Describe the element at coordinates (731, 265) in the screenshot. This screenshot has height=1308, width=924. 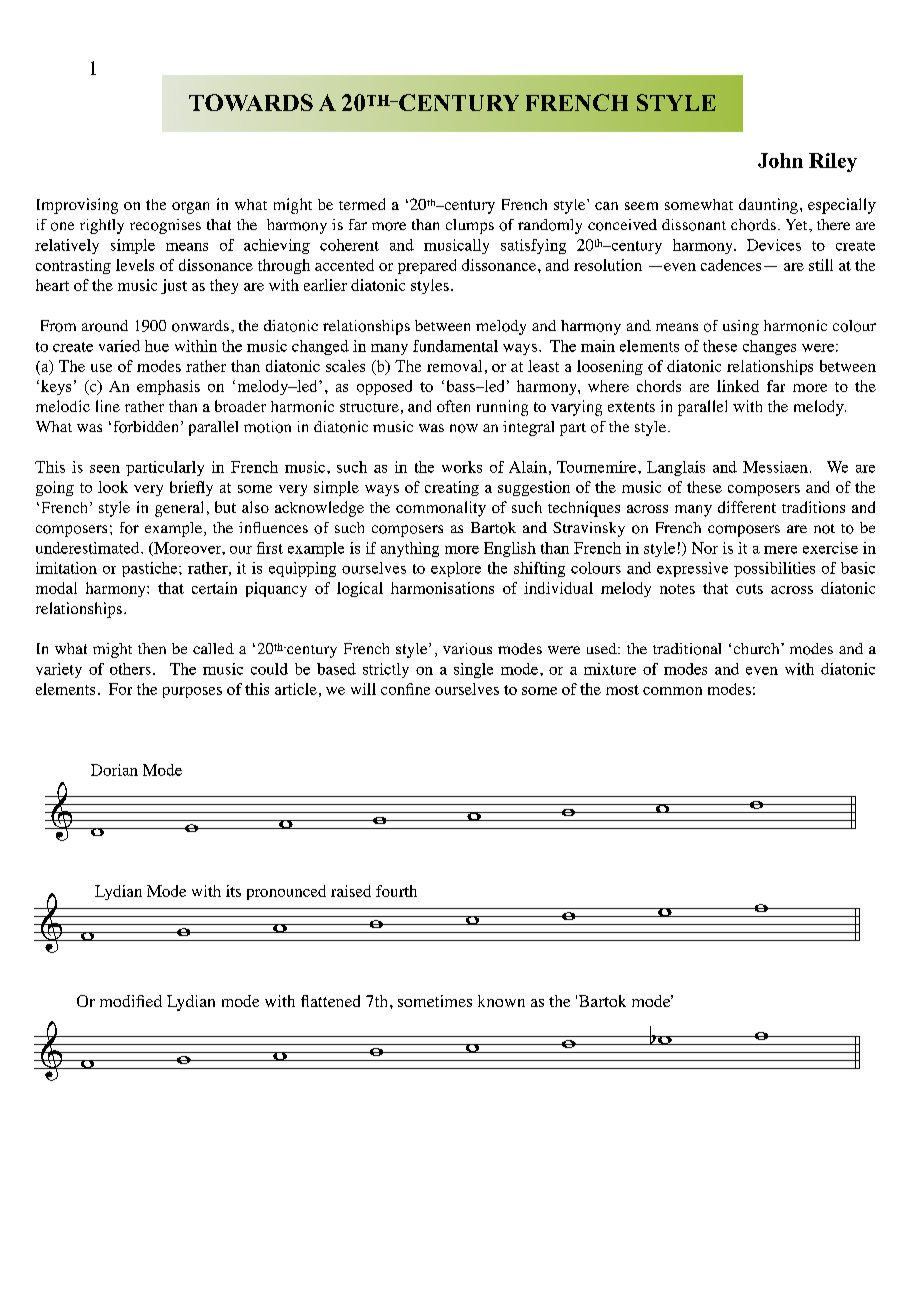
I see `cadences` at that location.
